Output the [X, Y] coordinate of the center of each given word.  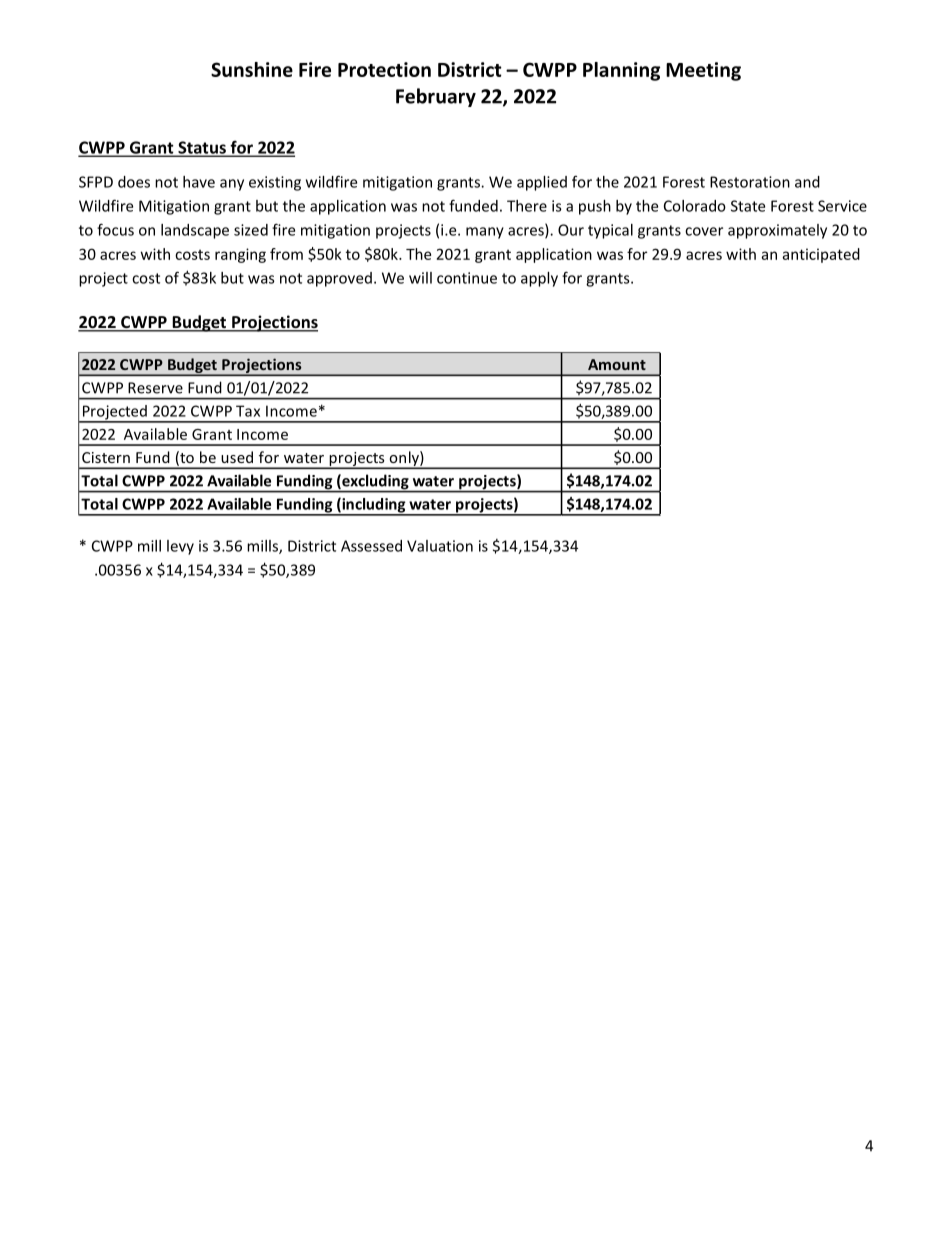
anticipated [821, 255]
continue [467, 278]
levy [180, 547]
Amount [617, 364]
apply [539, 279]
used [237, 457]
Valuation [440, 546]
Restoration [750, 182]
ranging [240, 255]
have [199, 182]
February [436, 97]
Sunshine [252, 69]
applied [542, 183]
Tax [248, 411]
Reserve [155, 388]
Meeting [703, 71]
